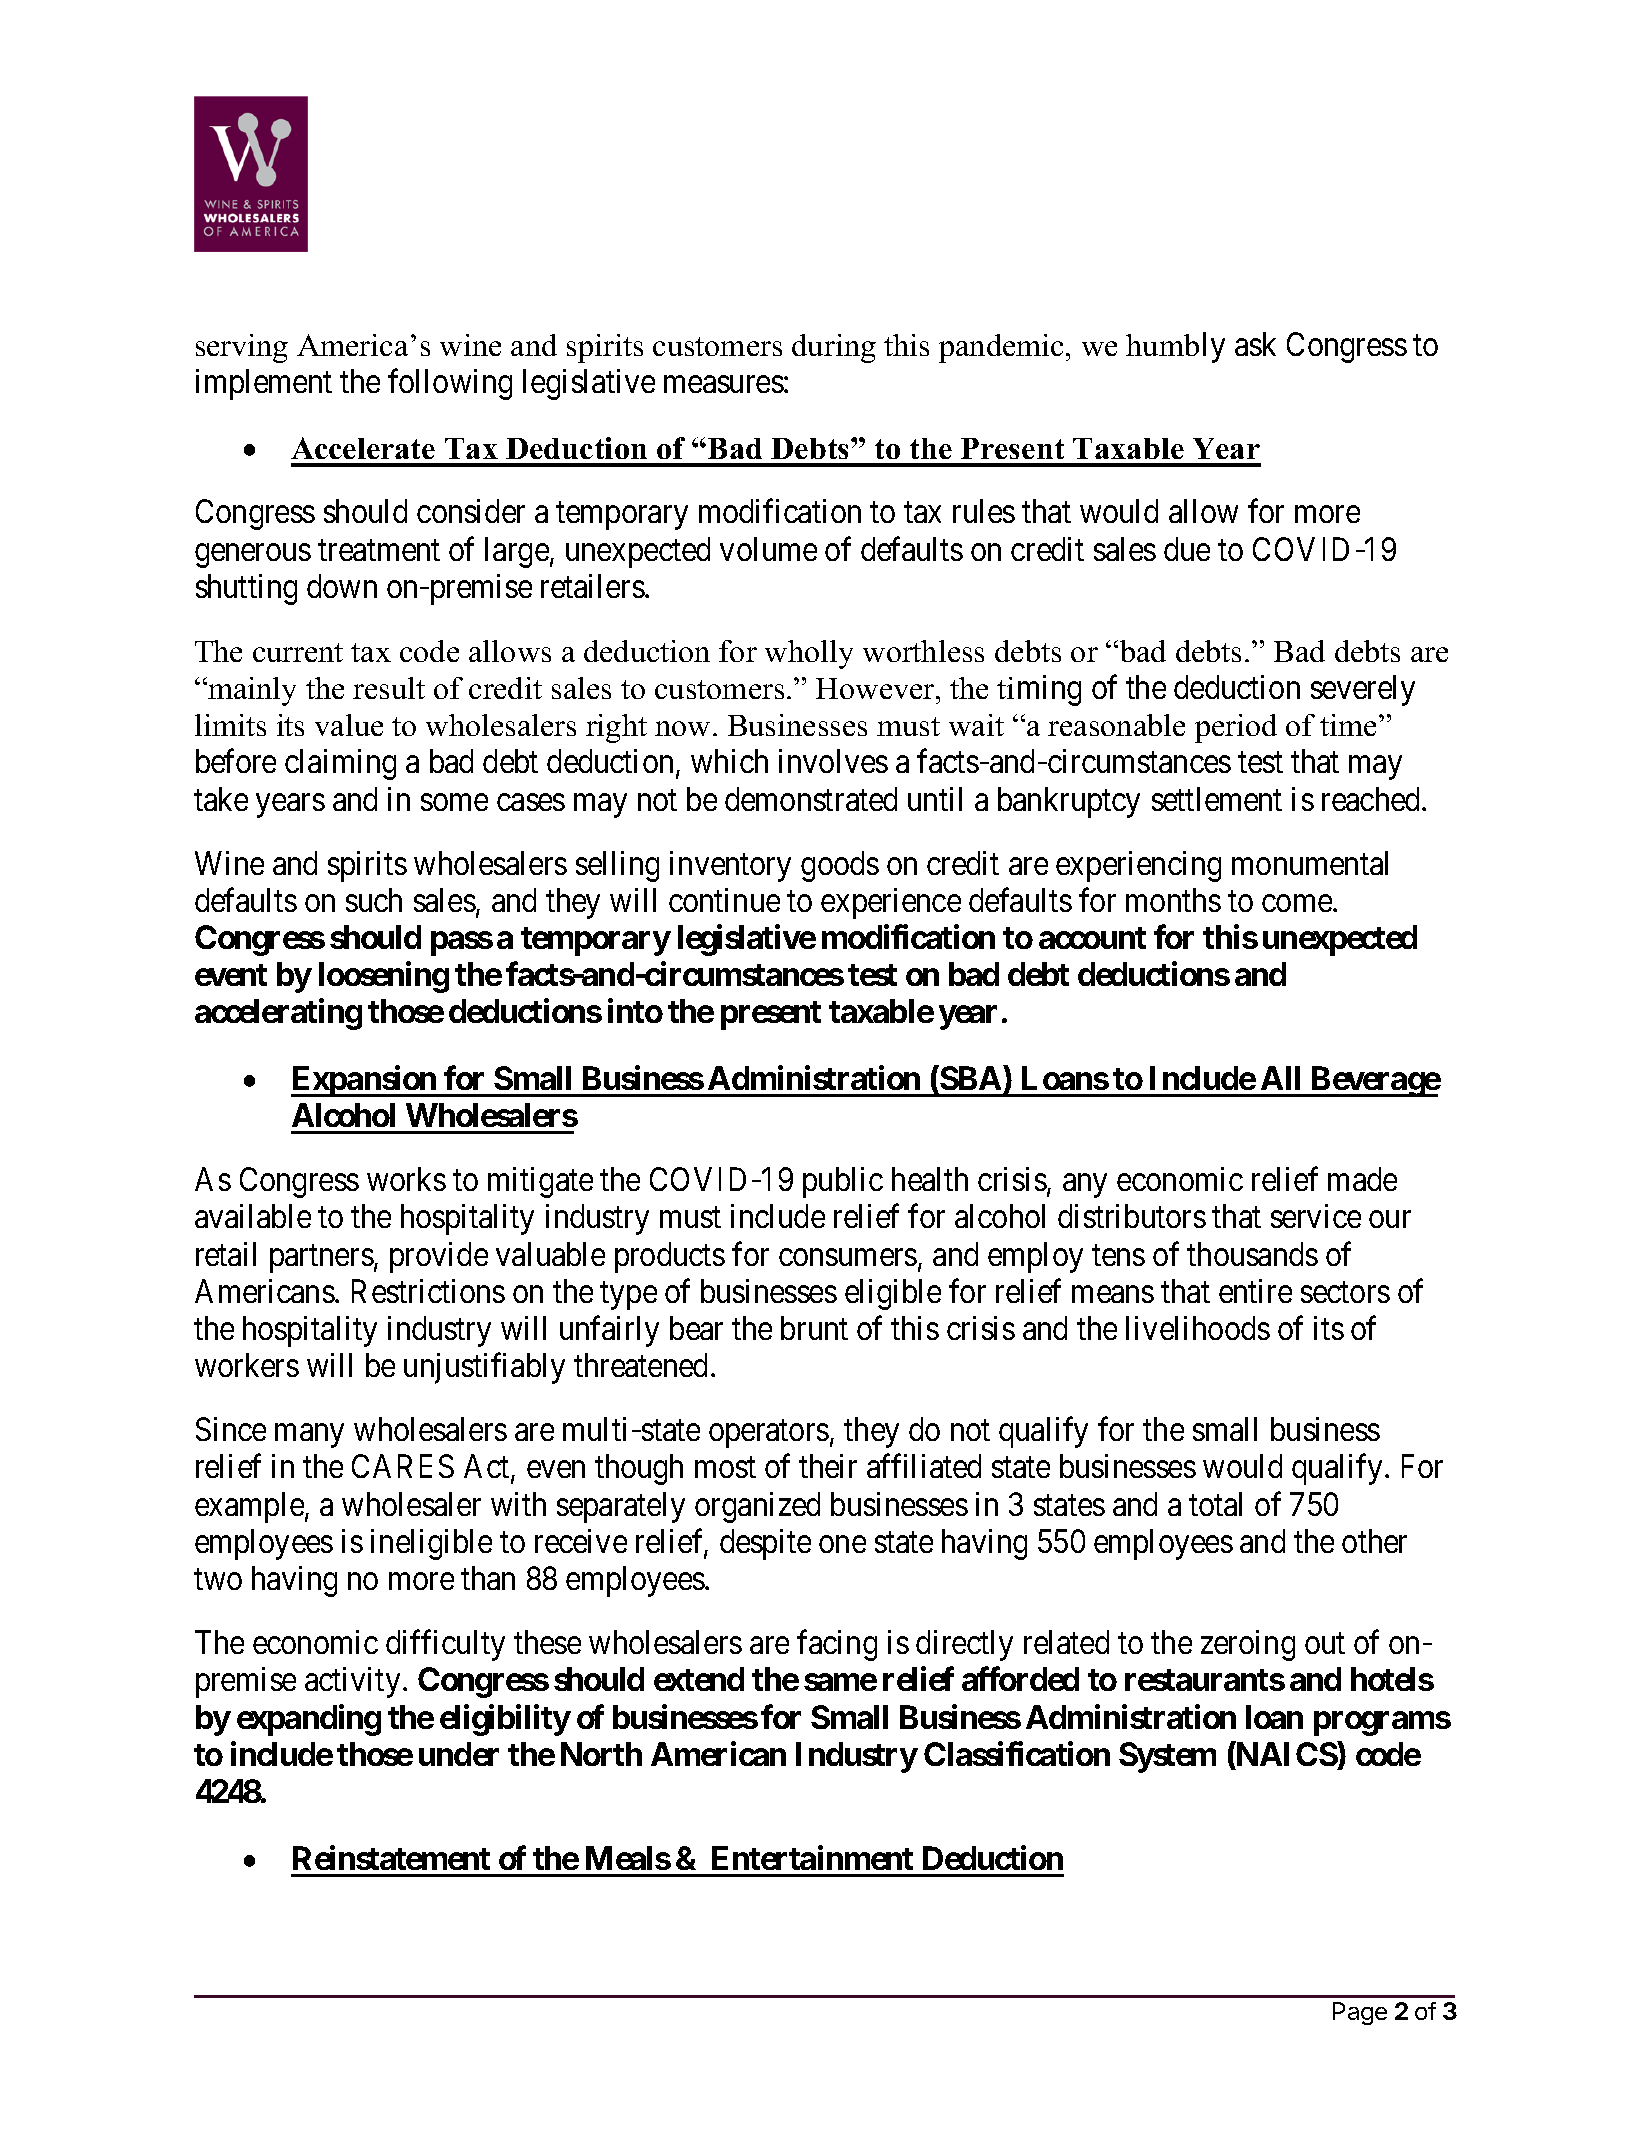 This screenshot has width=1649, height=2134. What do you see at coordinates (834, 348) in the screenshot?
I see `during` at bounding box center [834, 348].
